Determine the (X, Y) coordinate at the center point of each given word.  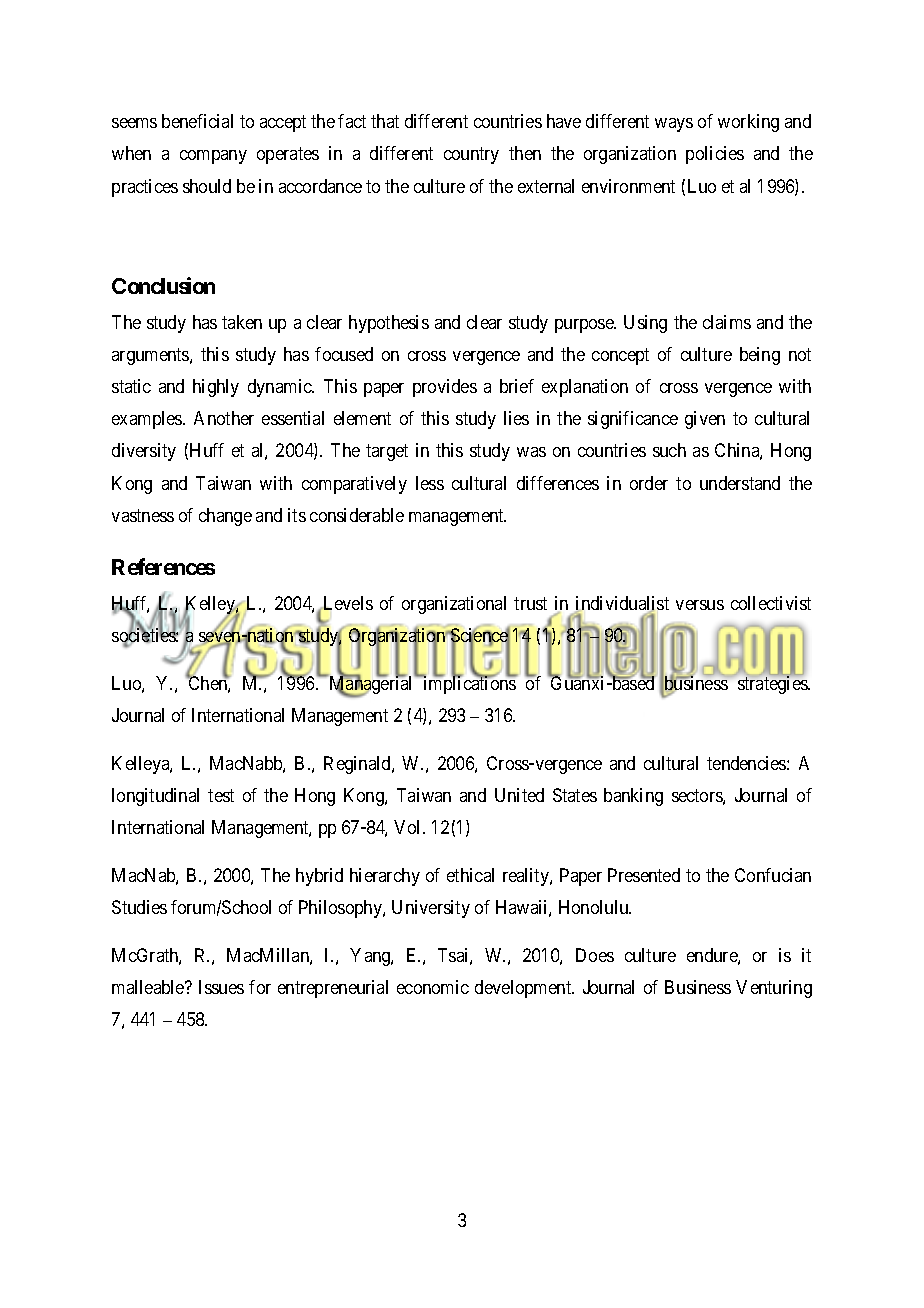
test (221, 795)
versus (700, 605)
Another (224, 418)
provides (445, 388)
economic (433, 987)
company (213, 157)
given (705, 420)
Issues (221, 987)
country (471, 156)
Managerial (371, 686)
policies (715, 155)
